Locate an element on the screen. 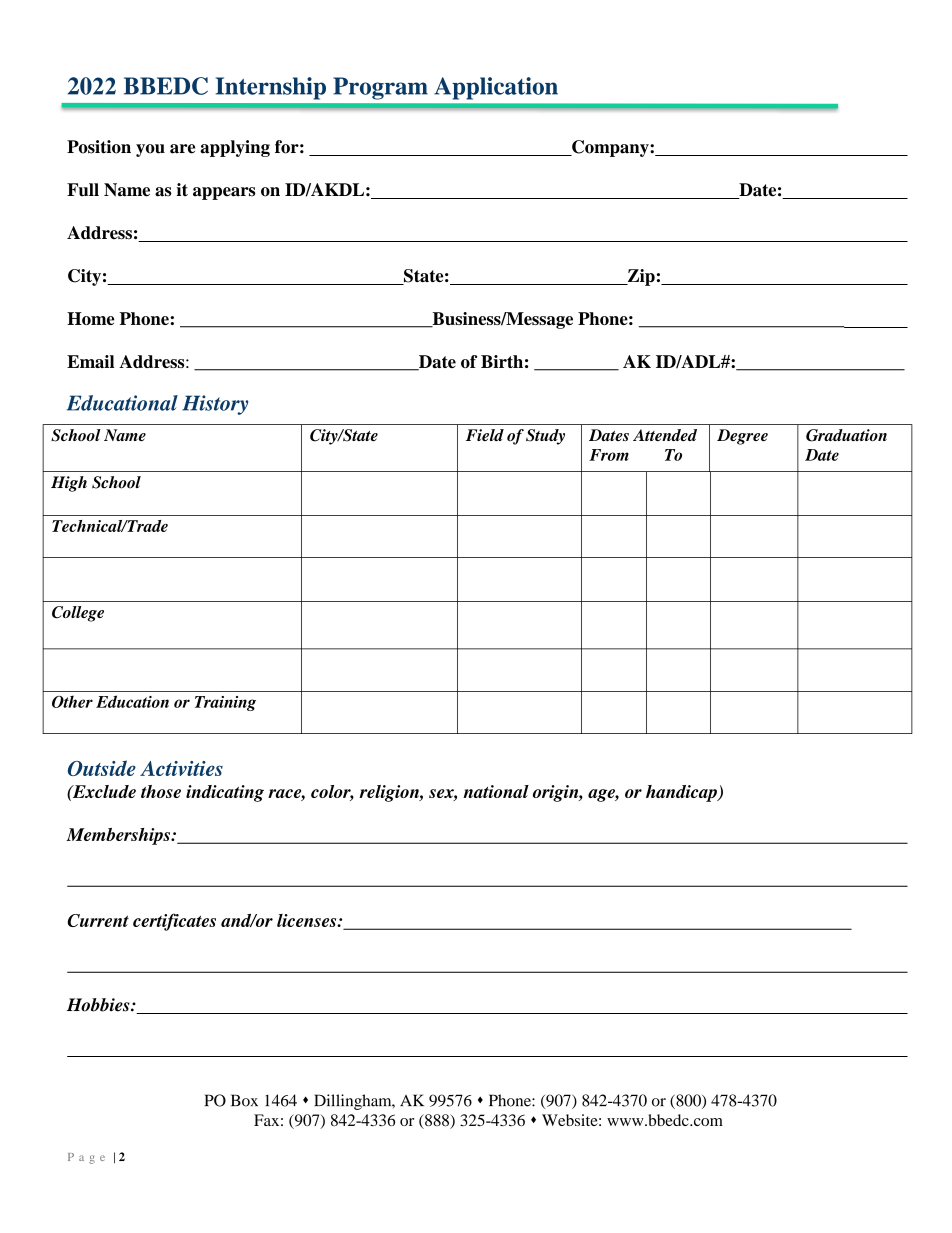 The width and height of the screenshot is (952, 1233). Zip is located at coordinates (640, 277).
